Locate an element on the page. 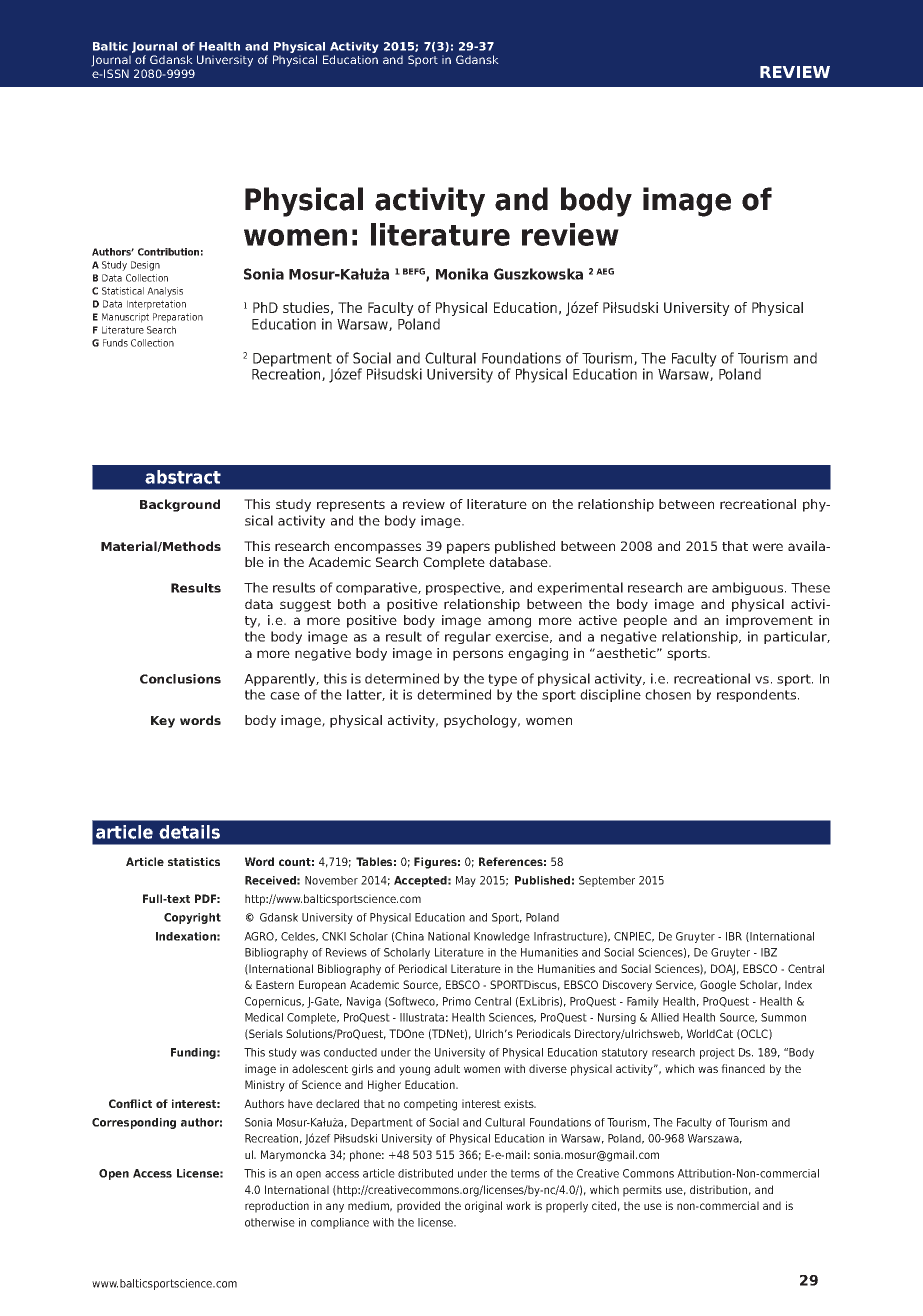 The image size is (923, 1316). Monika is located at coordinates (462, 274).
